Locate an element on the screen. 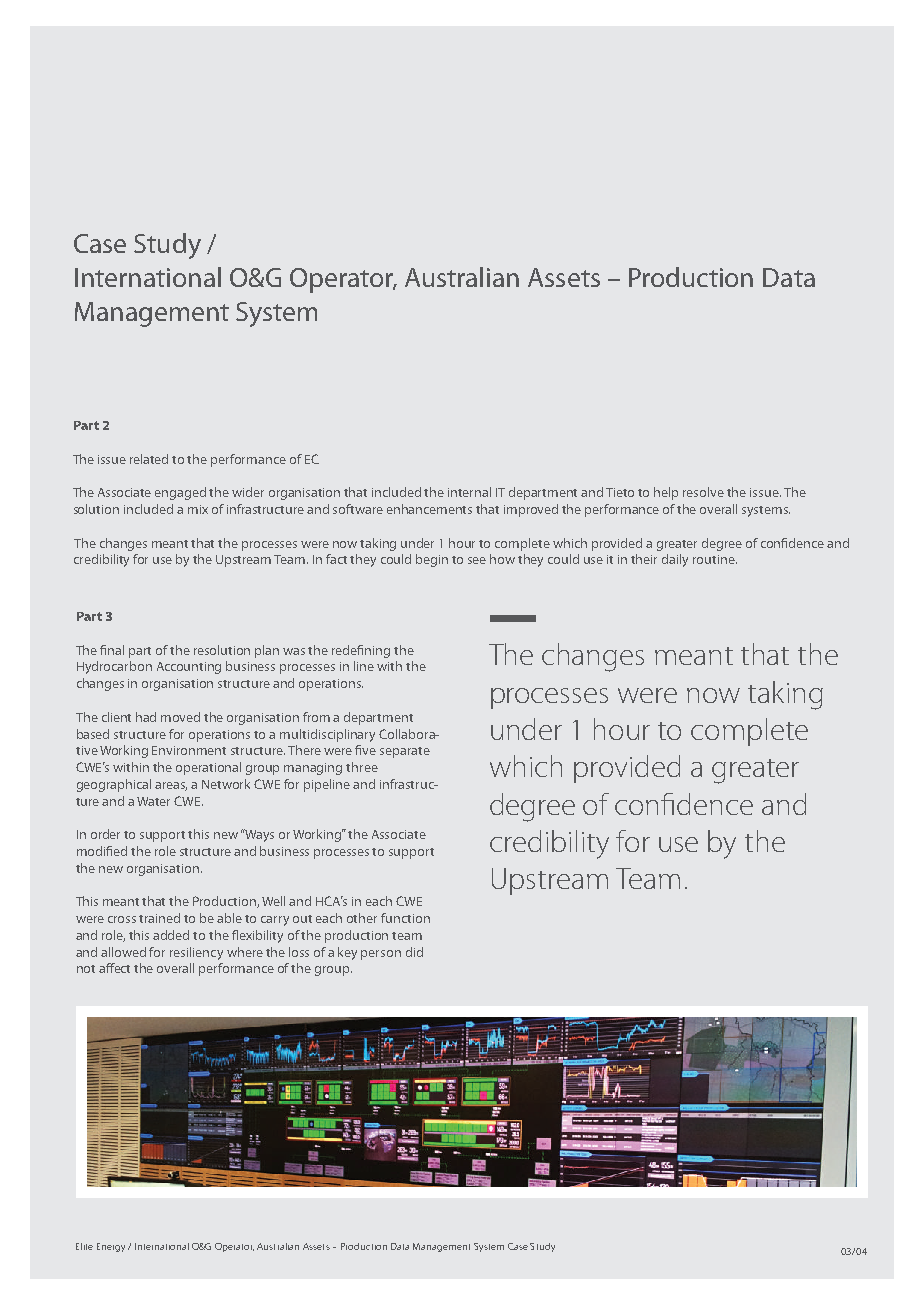  Energy is located at coordinates (111, 1247).
